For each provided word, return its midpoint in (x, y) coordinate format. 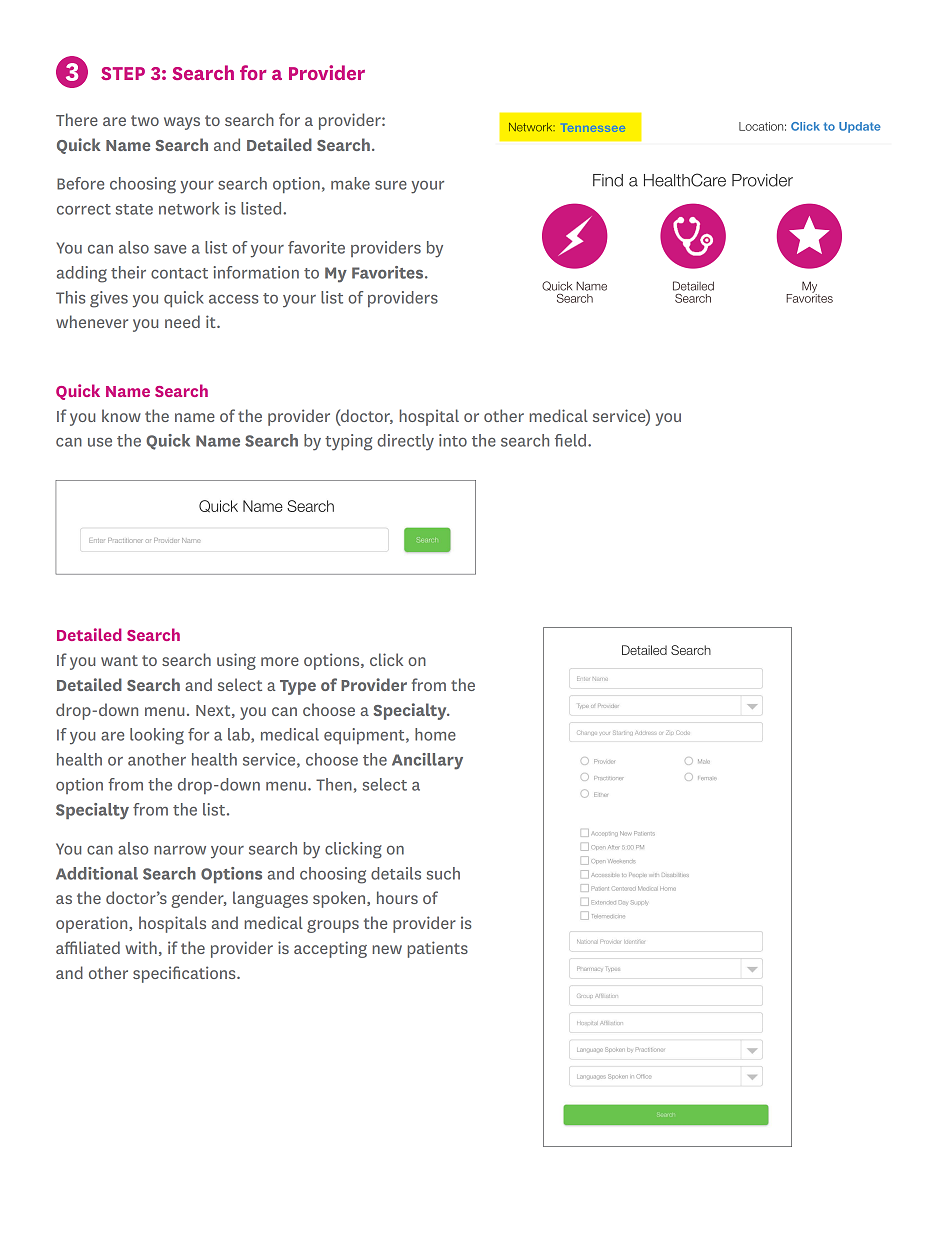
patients (437, 949)
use (100, 442)
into (453, 440)
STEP (123, 73)
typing (348, 442)
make (350, 183)
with (141, 947)
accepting (330, 949)
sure (391, 185)
